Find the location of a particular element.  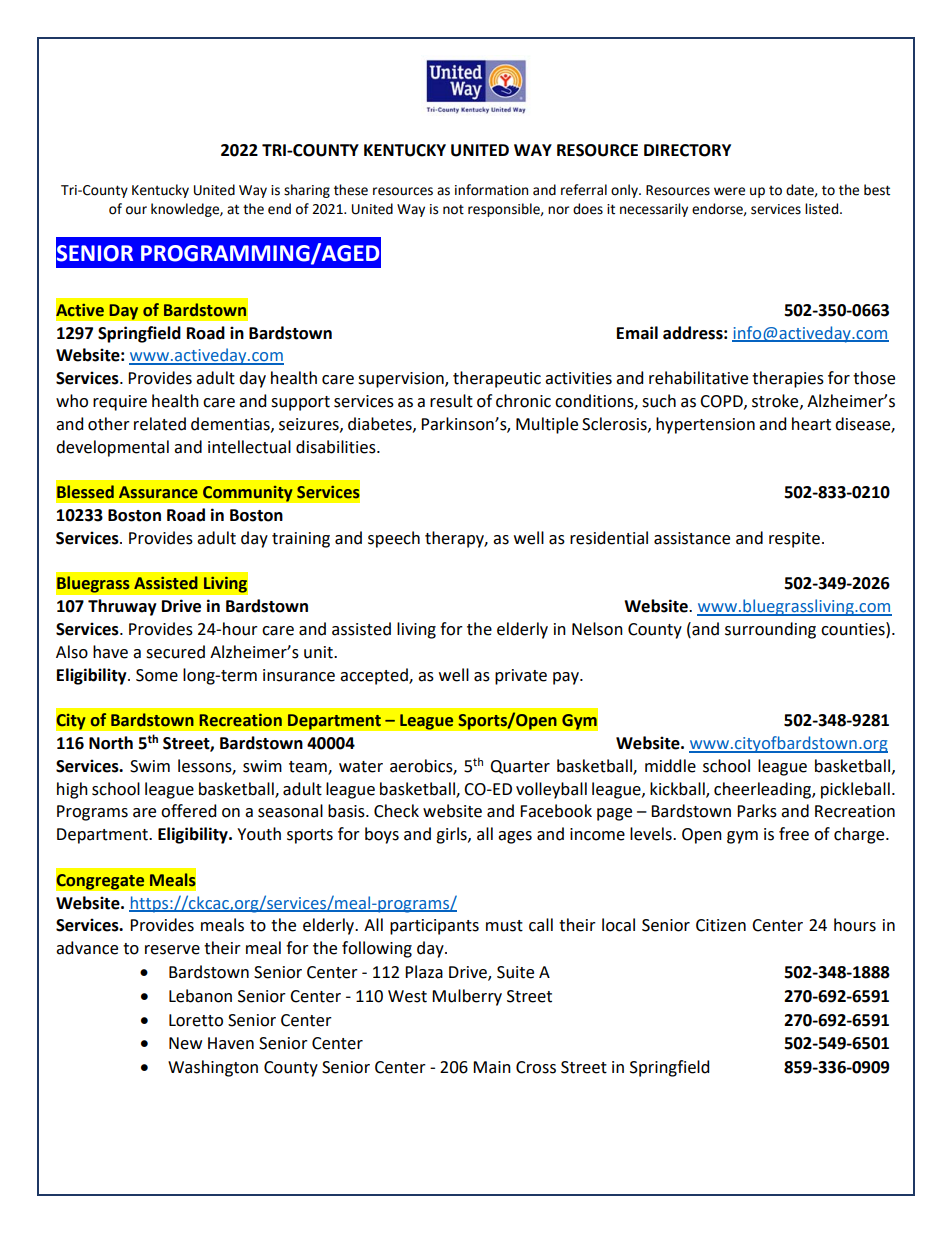

Main is located at coordinates (492, 1067).
